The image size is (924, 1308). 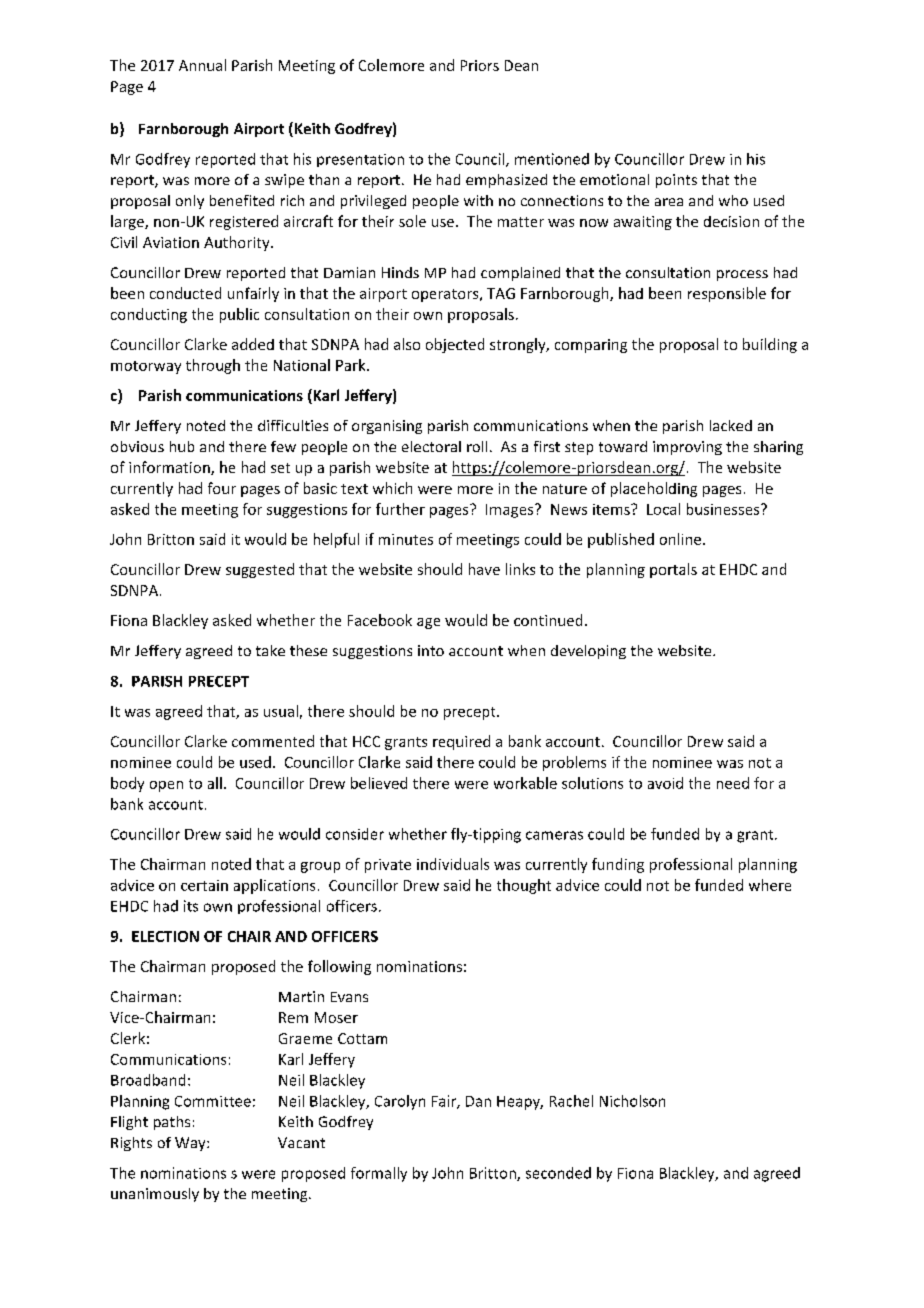 What do you see at coordinates (182, 446) in the page?
I see `hub` at bounding box center [182, 446].
